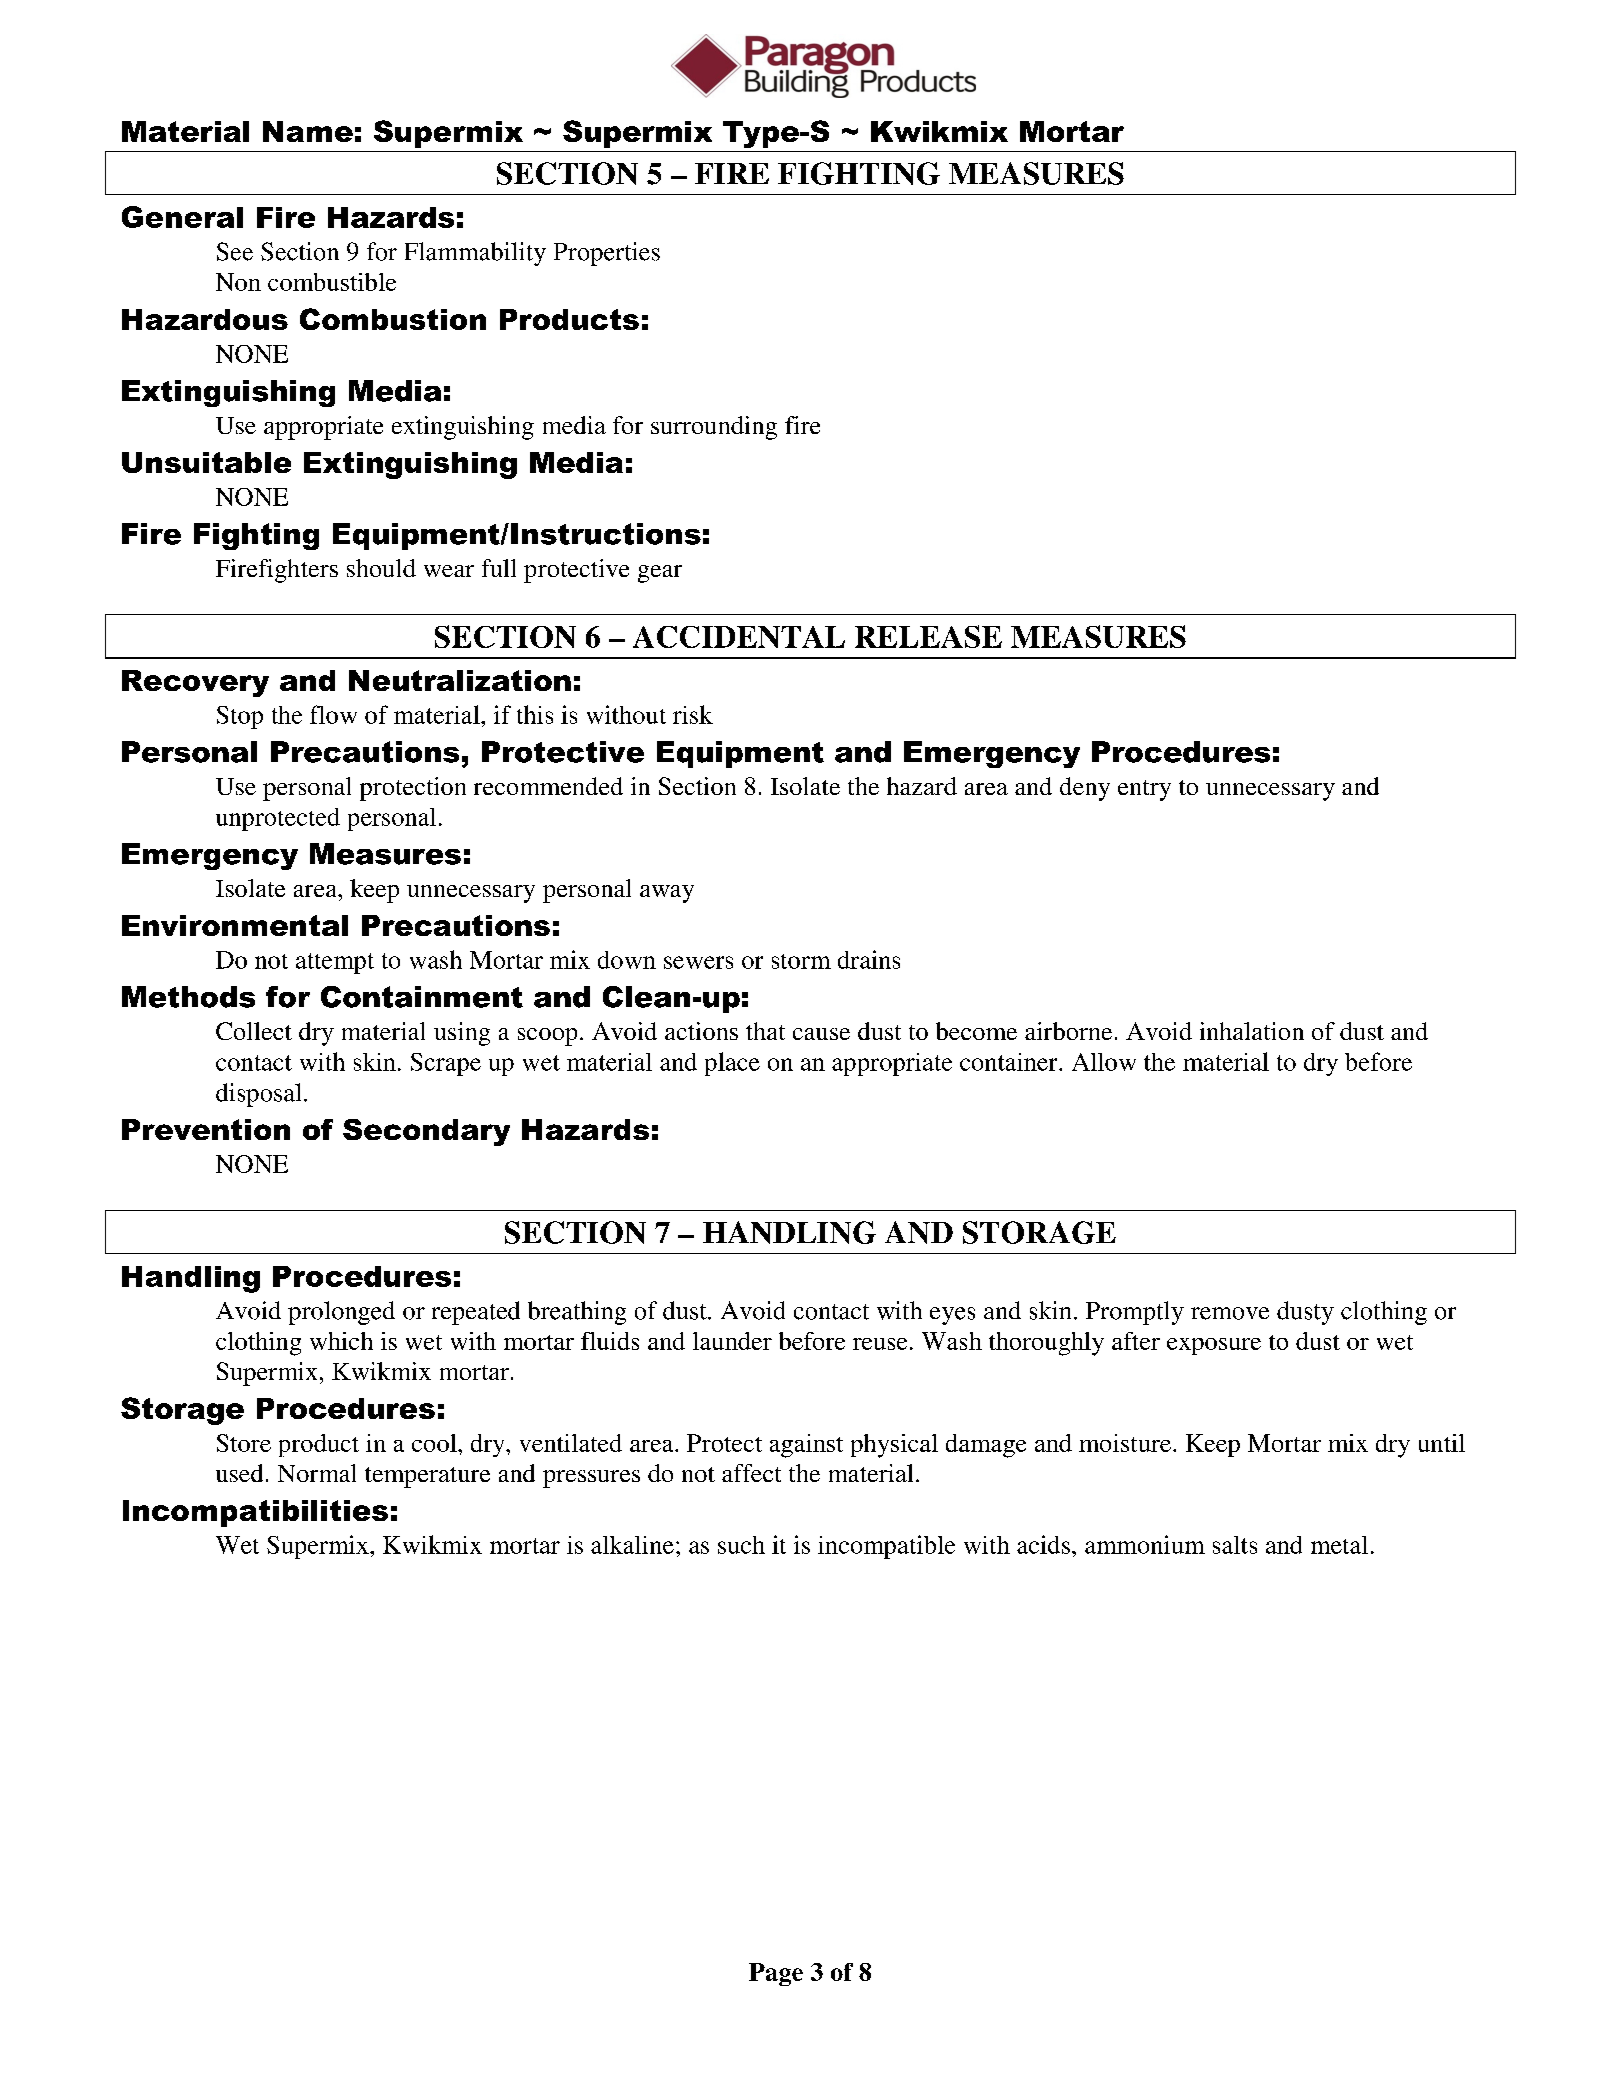  Describe the element at coordinates (776, 1974) in the document. I see `Page` at that location.
